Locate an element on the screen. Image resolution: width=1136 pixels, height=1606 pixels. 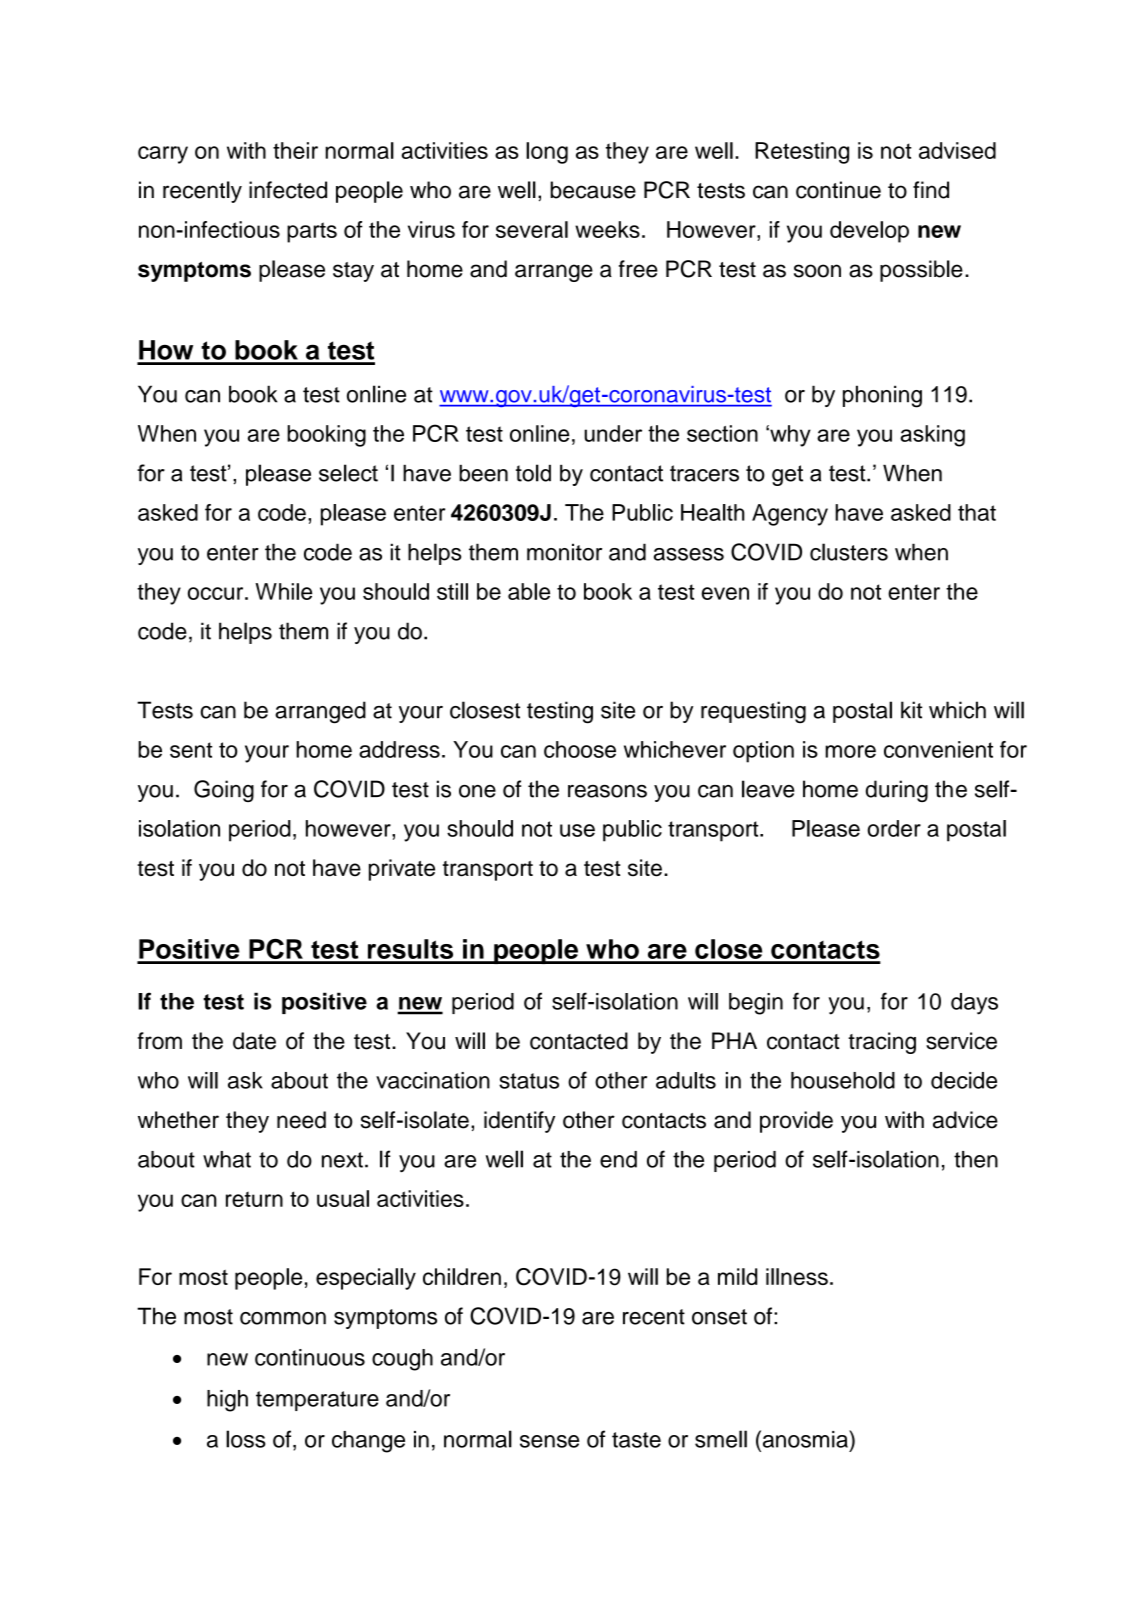
Going is located at coordinates (224, 791).
